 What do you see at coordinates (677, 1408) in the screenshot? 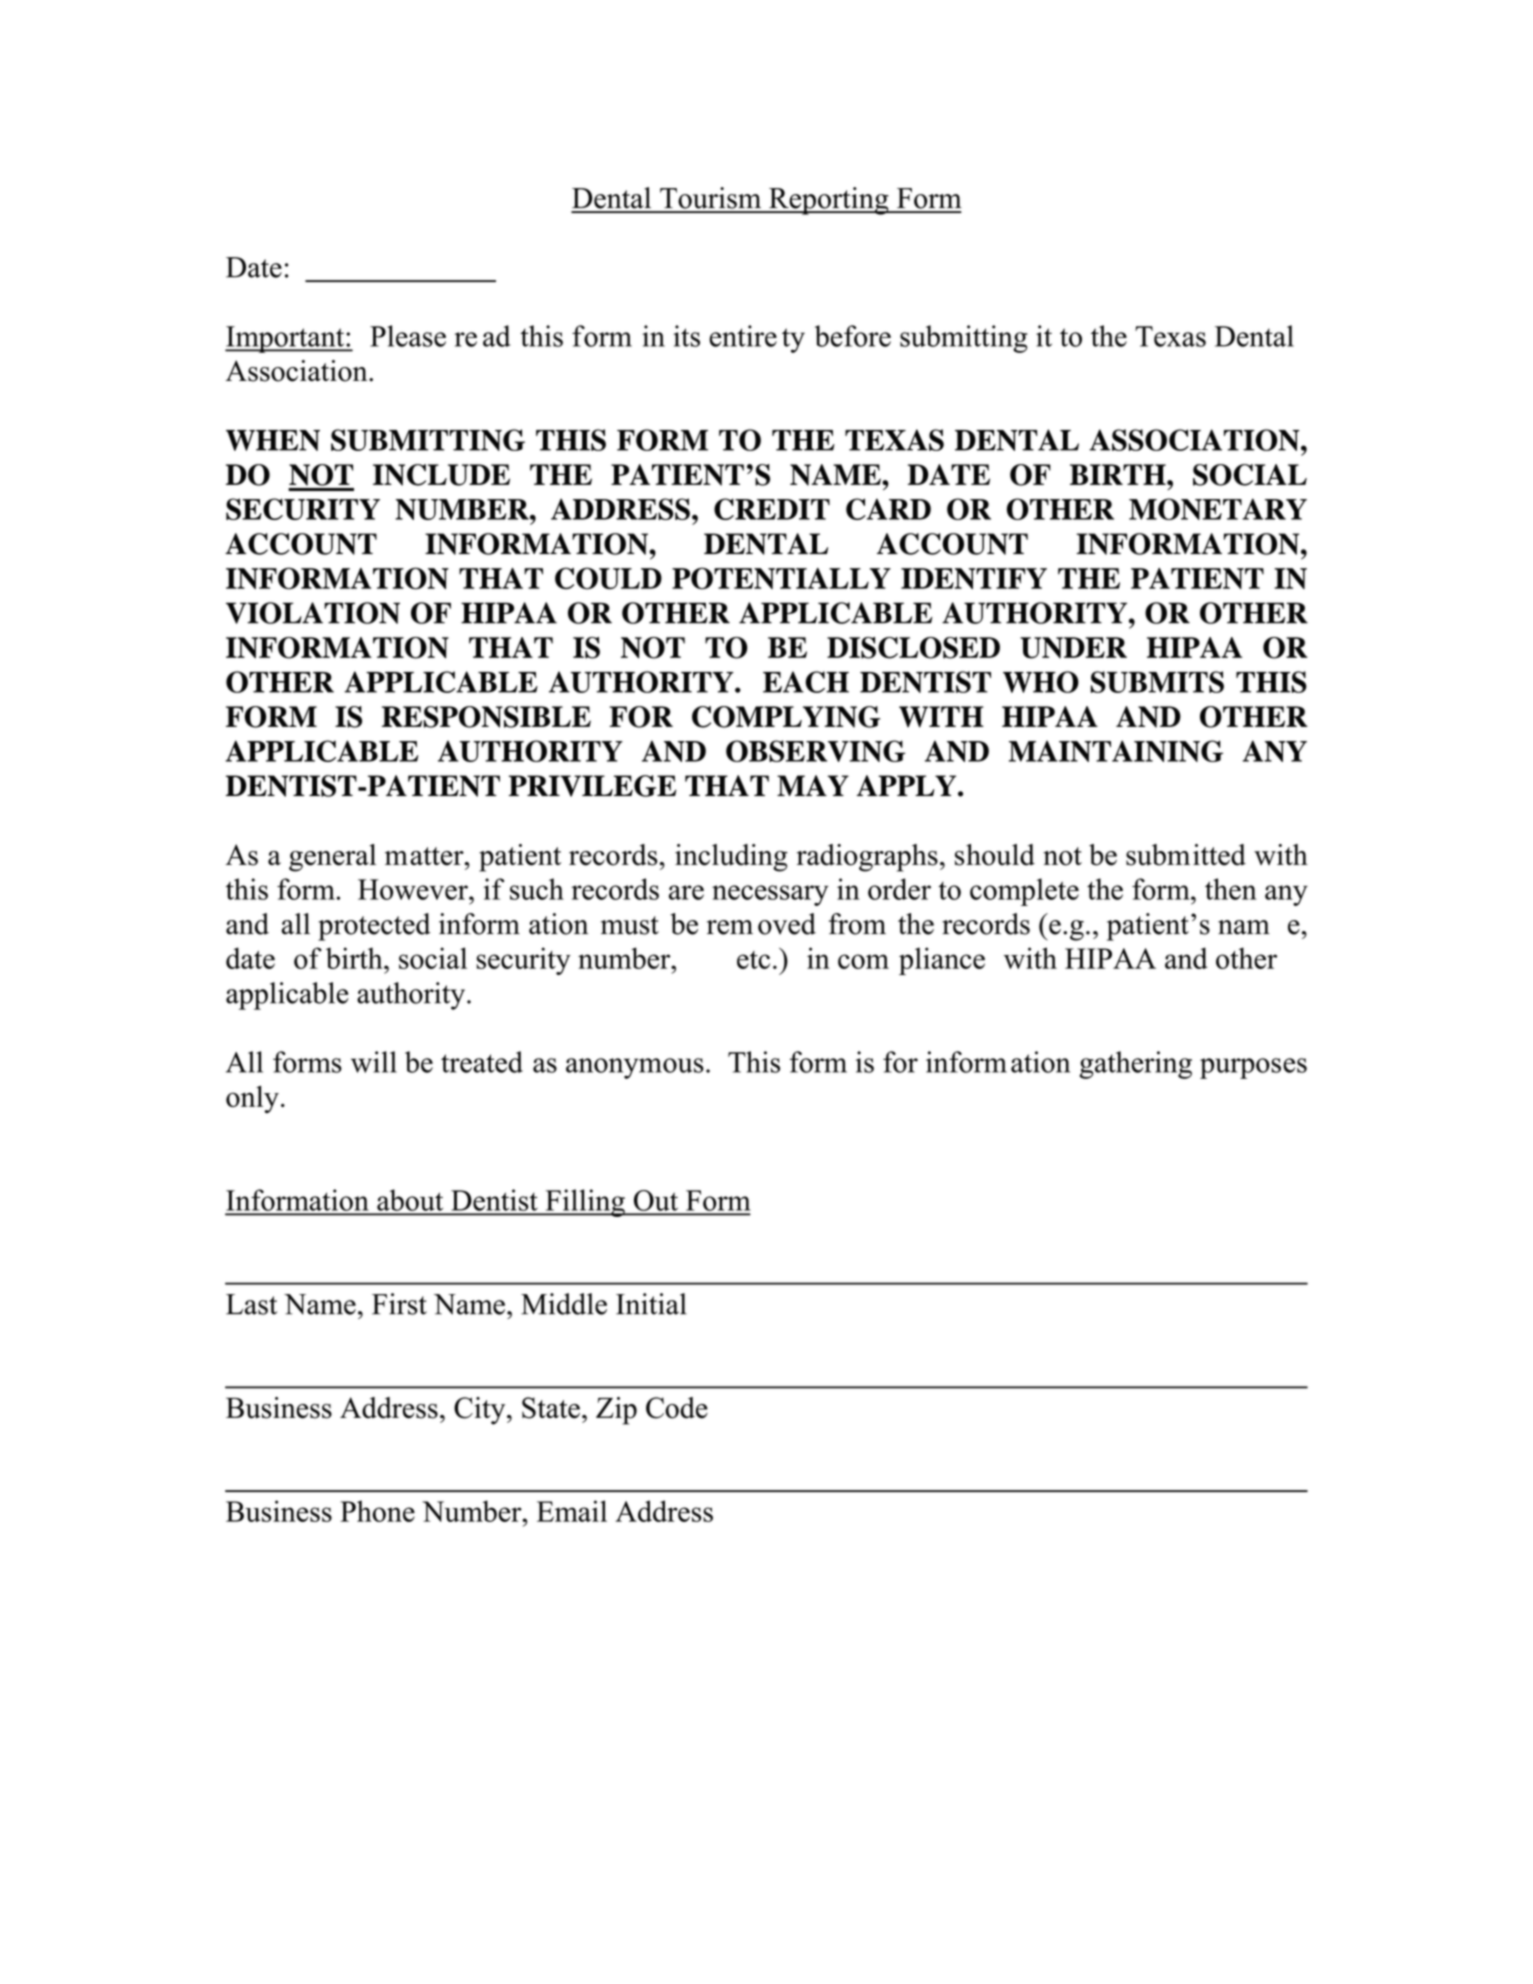
I see `Code` at bounding box center [677, 1408].
